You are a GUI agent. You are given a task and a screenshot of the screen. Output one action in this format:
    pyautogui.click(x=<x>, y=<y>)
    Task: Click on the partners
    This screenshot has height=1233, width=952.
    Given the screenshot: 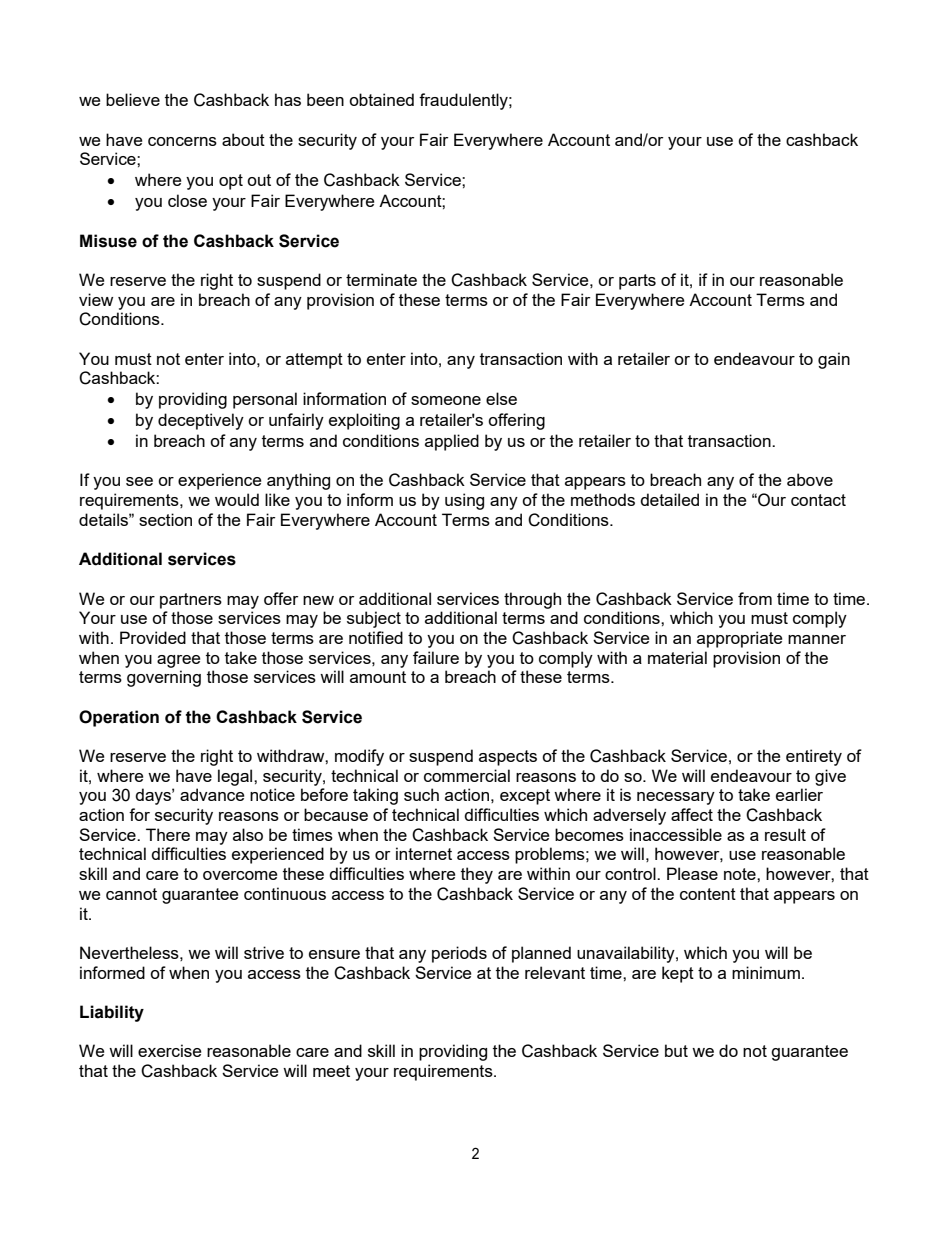 What is the action you would take?
    pyautogui.click(x=191, y=601)
